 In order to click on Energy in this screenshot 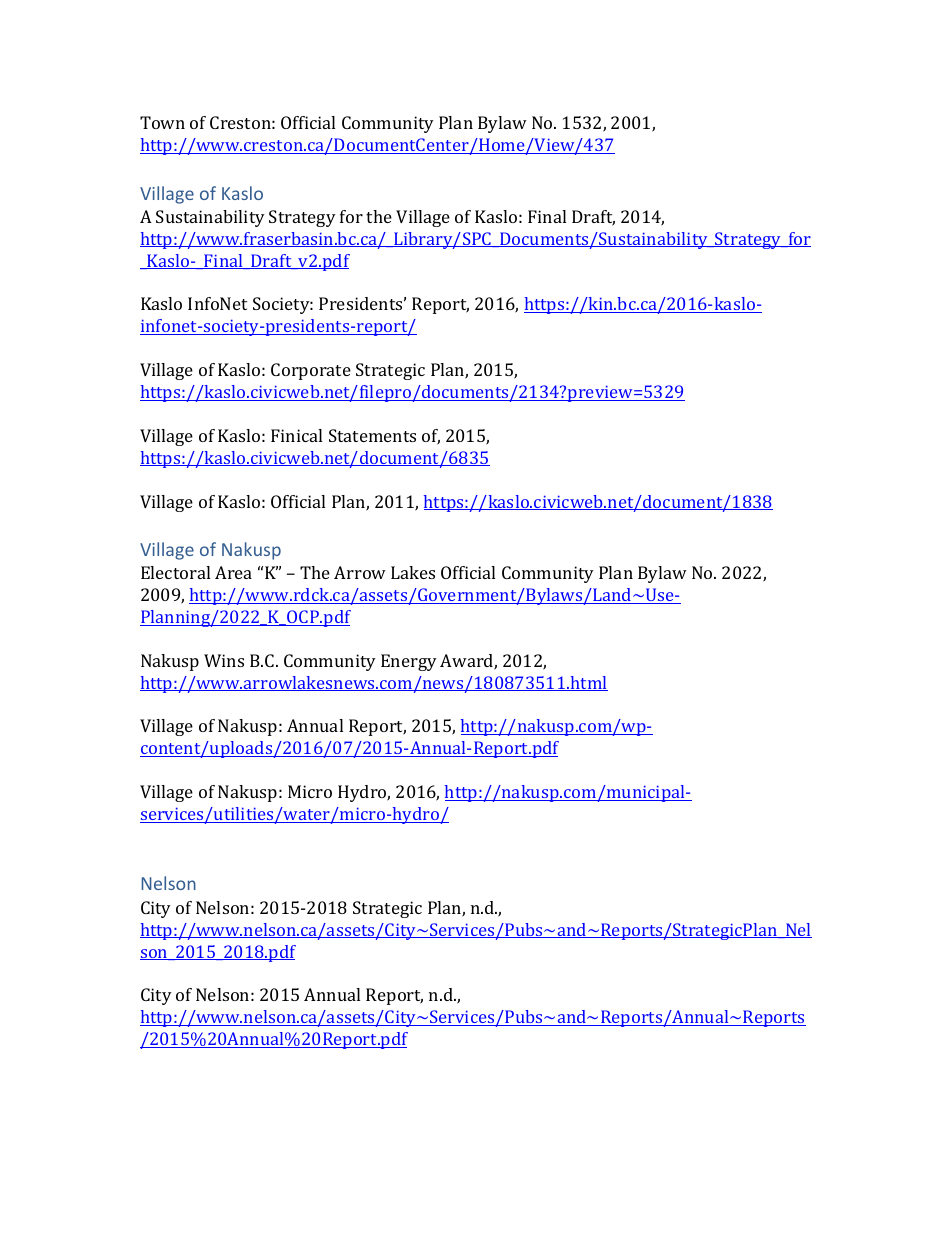, I will do `click(409, 662)`.
